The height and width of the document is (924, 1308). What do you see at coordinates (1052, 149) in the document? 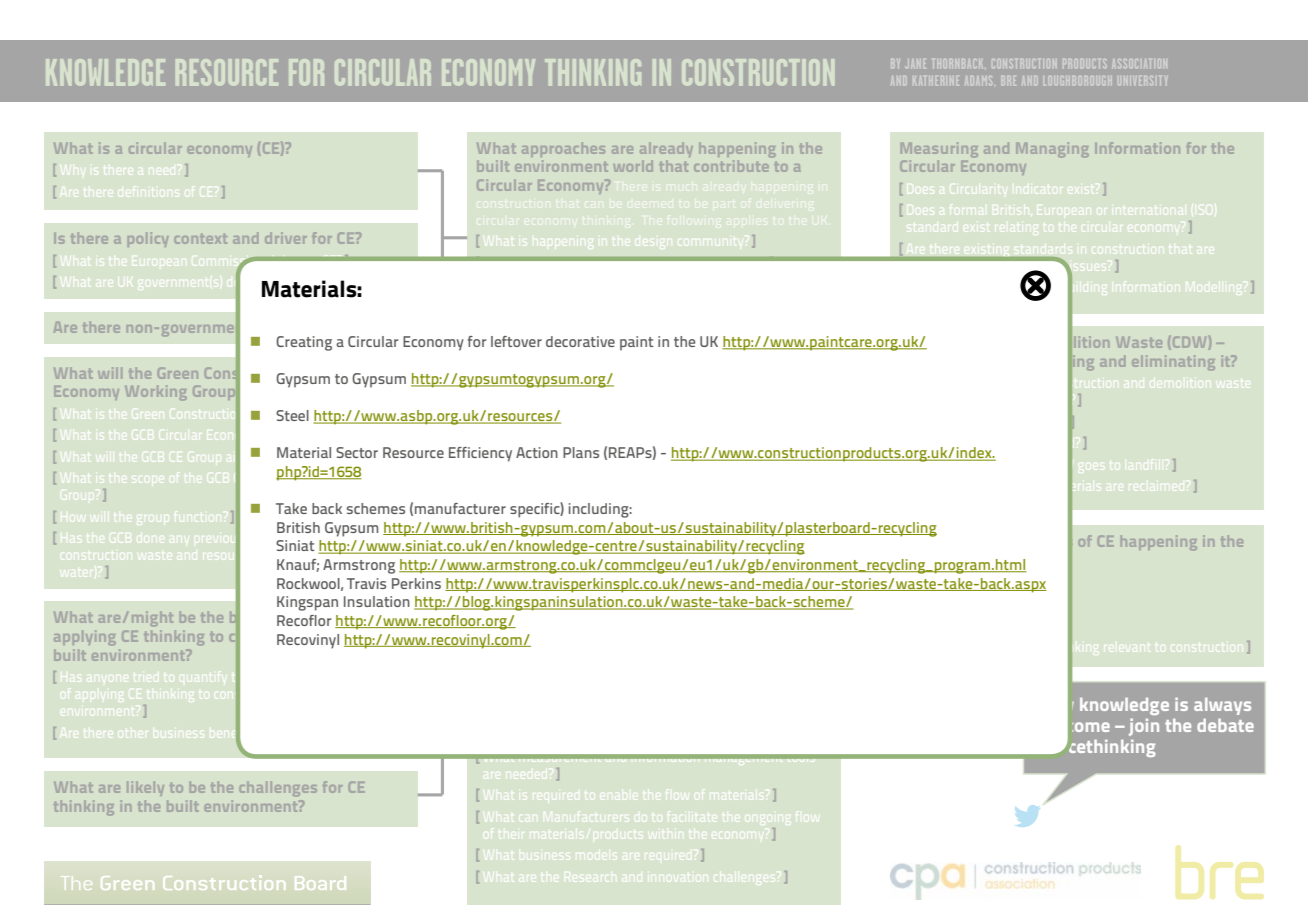
I see `Managing` at bounding box center [1052, 149].
